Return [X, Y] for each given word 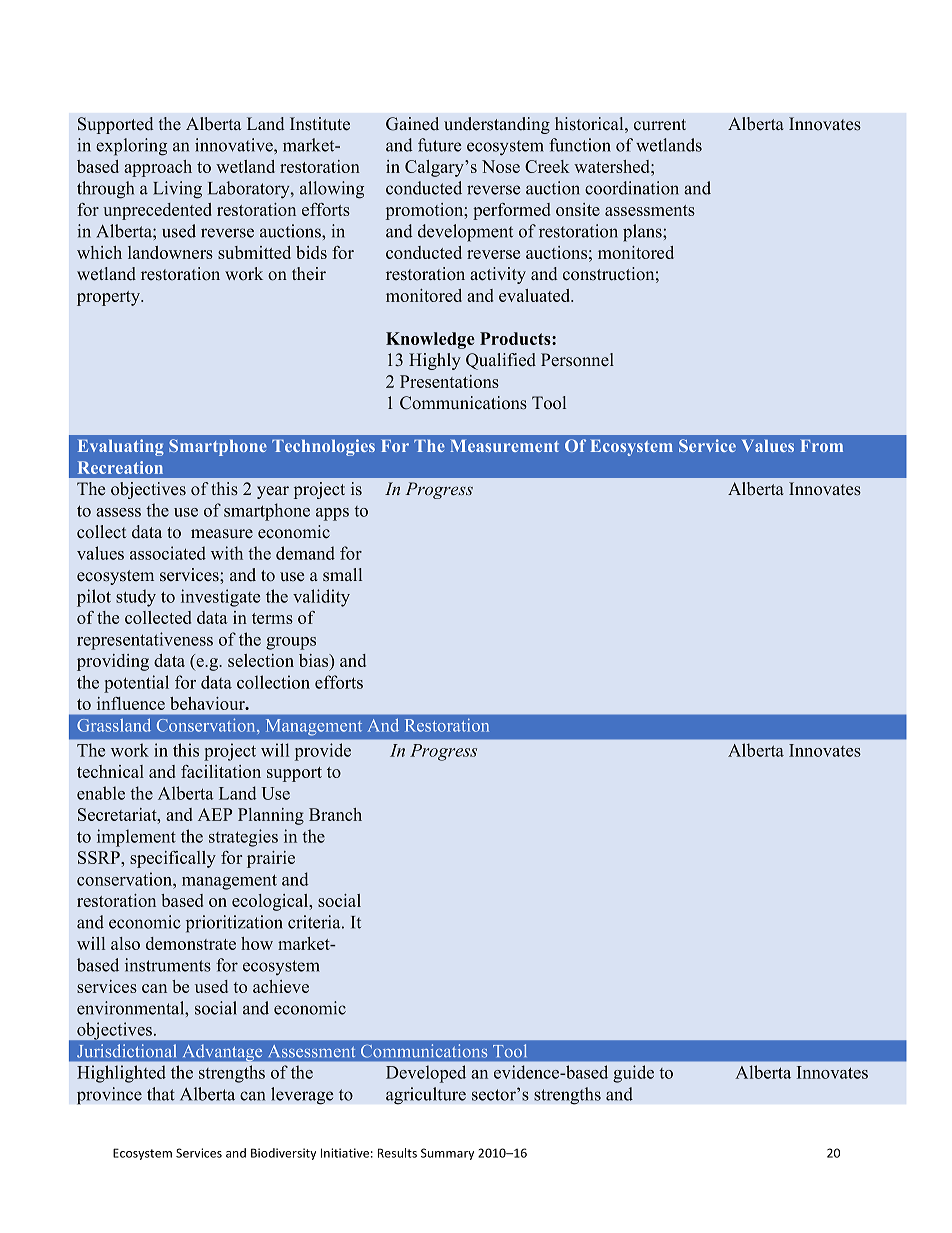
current [660, 125]
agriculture [426, 1096]
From [822, 446]
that [161, 1094]
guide [633, 1074]
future [439, 145]
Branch [335, 814]
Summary [447, 1154]
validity [321, 598]
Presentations [449, 381]
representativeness [145, 641]
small [342, 575]
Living [177, 190]
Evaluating [121, 447]
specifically [173, 859]
